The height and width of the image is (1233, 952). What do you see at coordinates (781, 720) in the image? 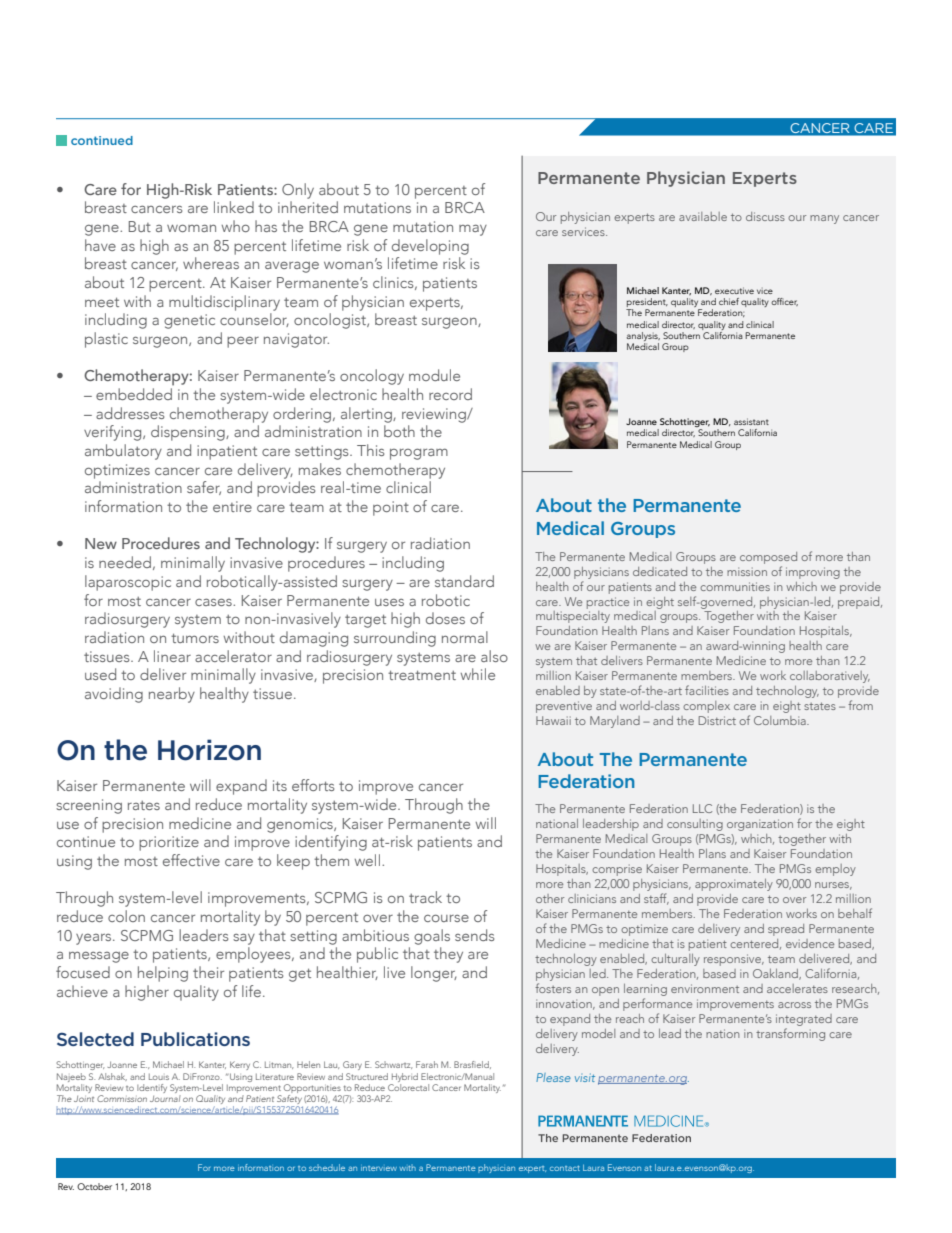
I see `Columbia` at bounding box center [781, 720].
